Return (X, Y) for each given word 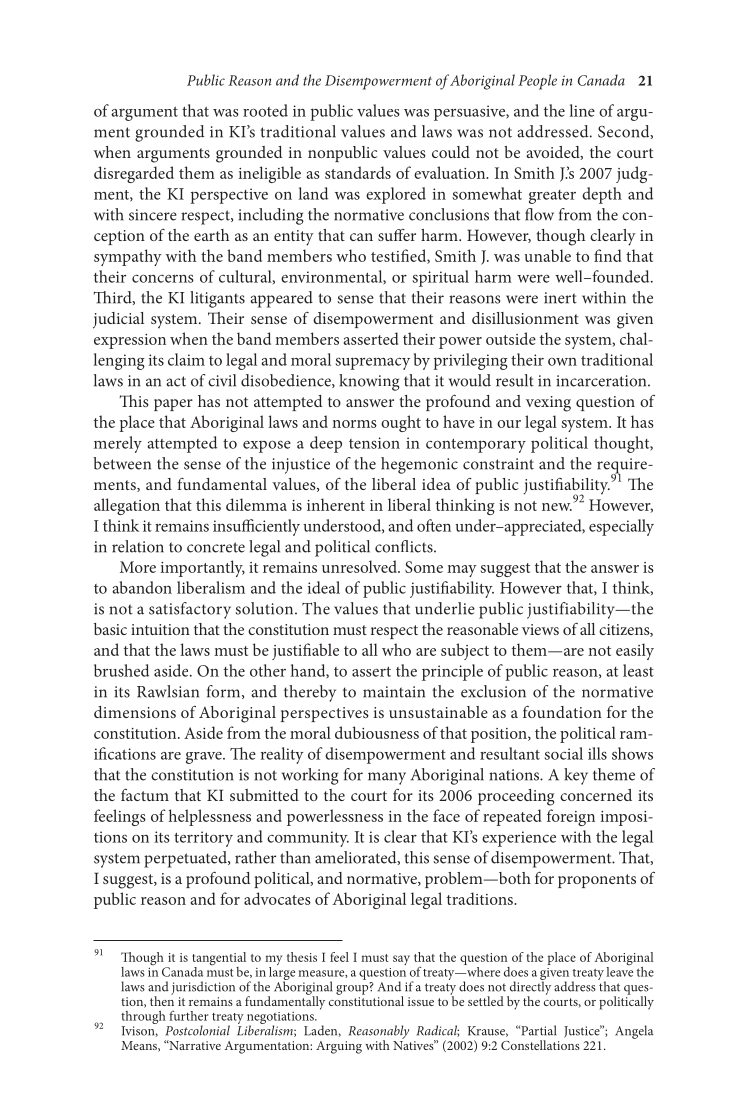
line (582, 110)
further (188, 1016)
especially (621, 527)
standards (358, 172)
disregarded (134, 174)
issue (421, 1001)
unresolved (360, 566)
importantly (203, 568)
